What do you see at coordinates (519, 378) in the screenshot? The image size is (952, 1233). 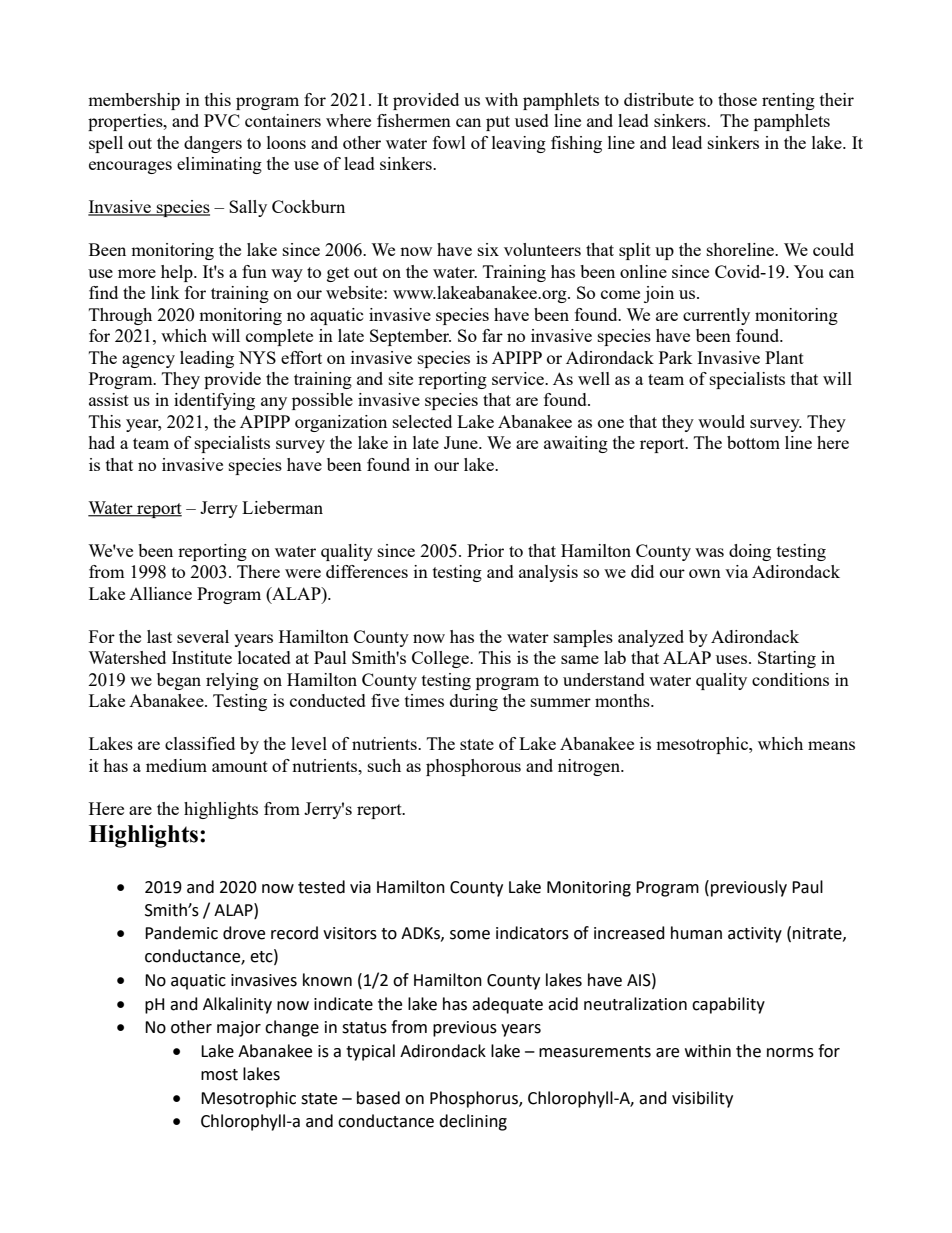 I see `service` at bounding box center [519, 378].
